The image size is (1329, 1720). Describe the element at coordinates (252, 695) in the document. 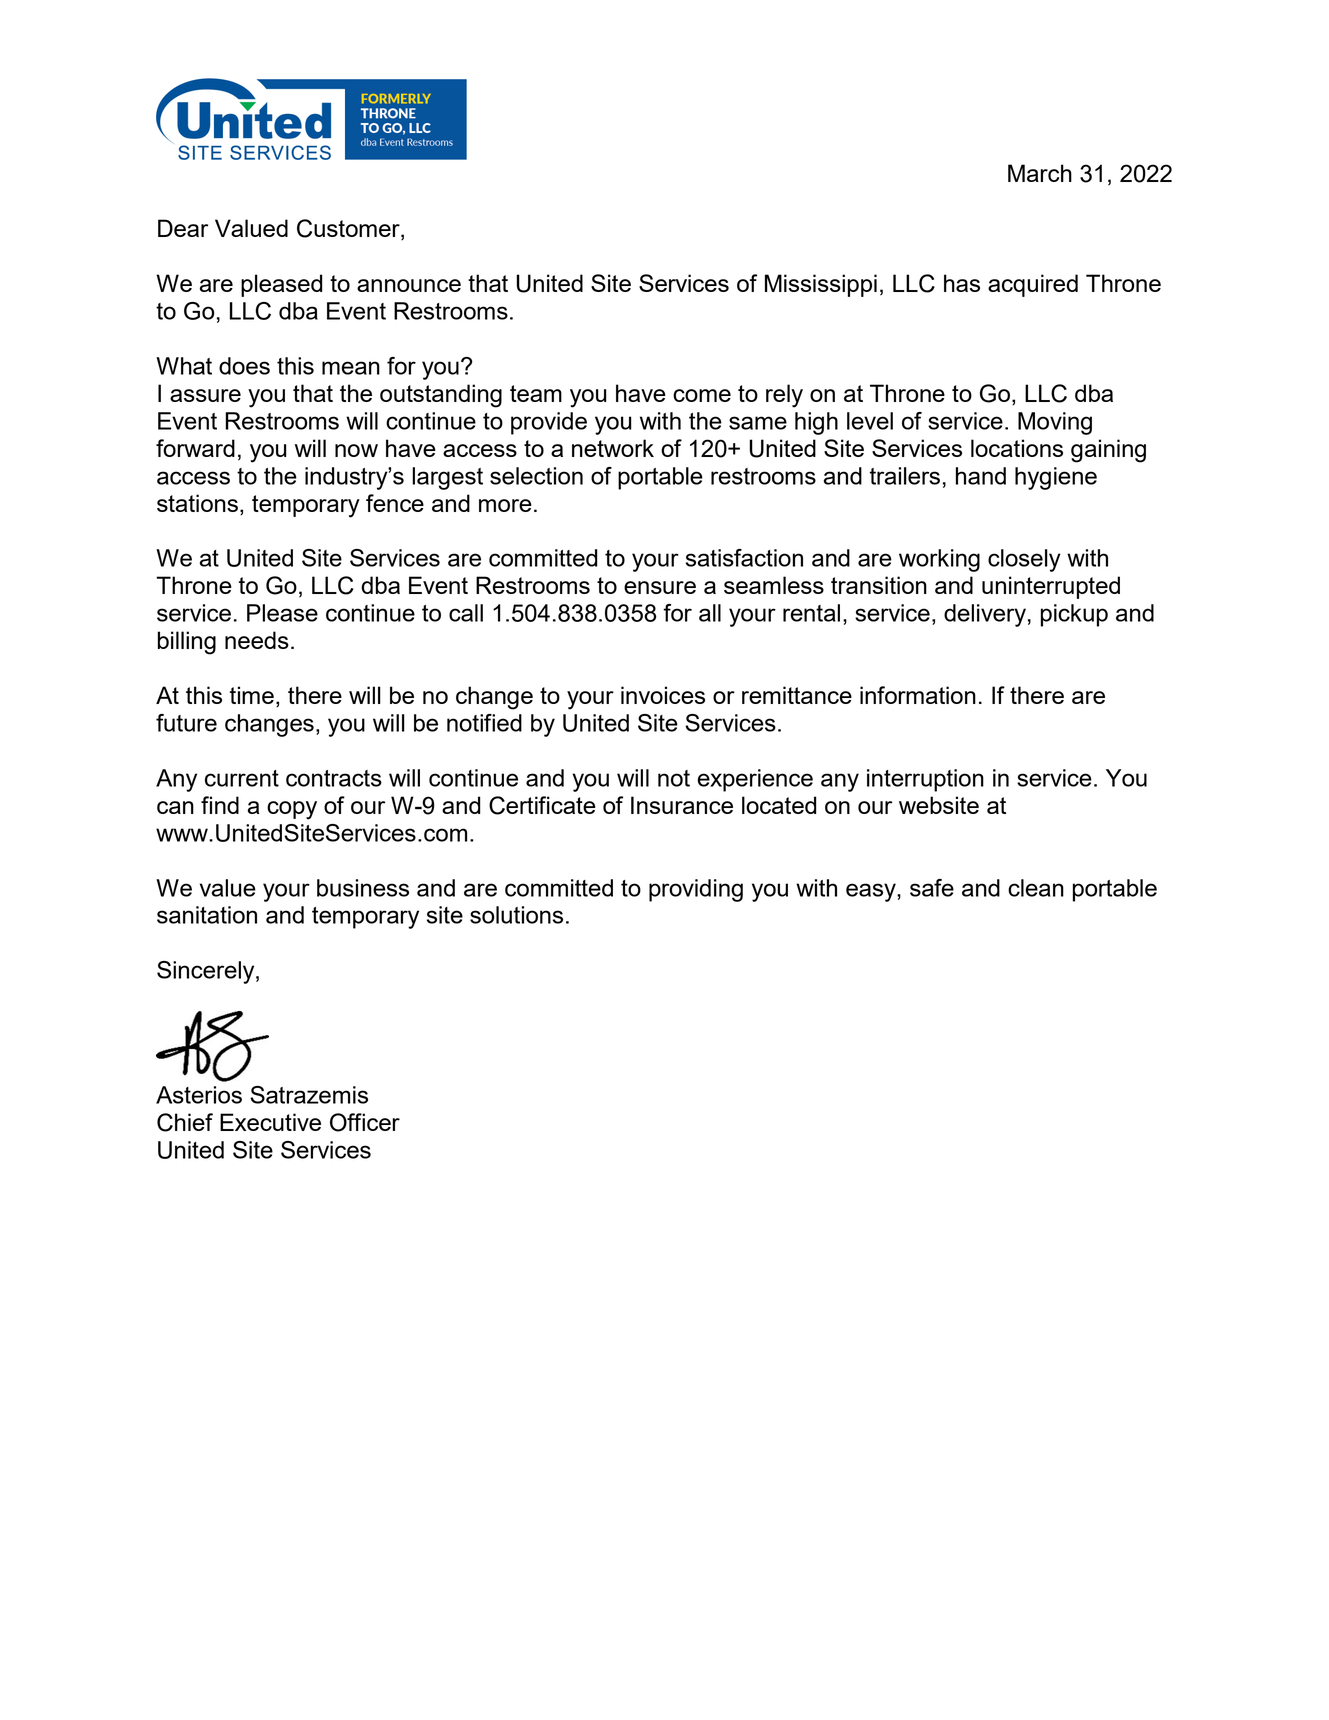

I see `time` at that location.
